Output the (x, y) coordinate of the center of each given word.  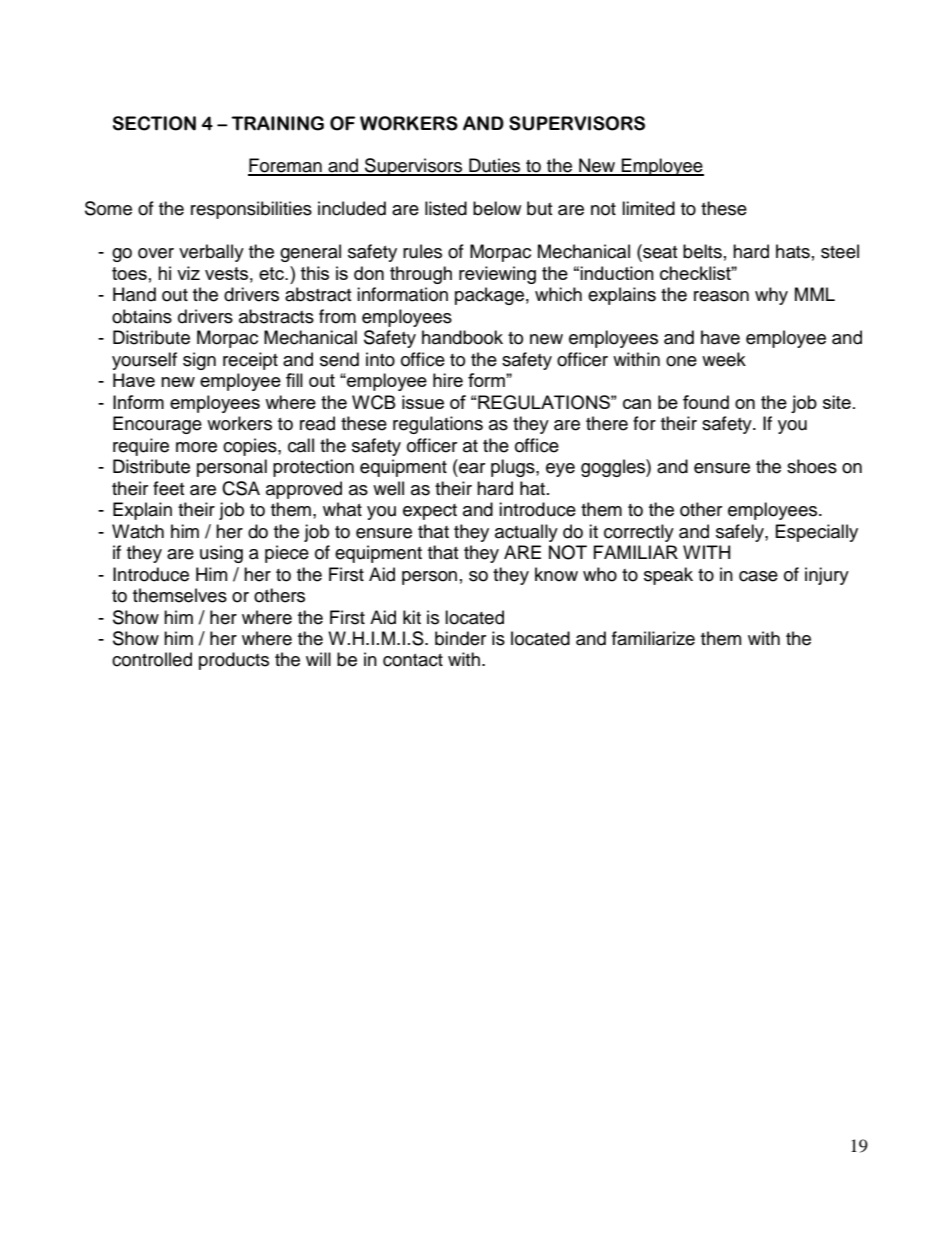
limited (648, 208)
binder (460, 638)
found (706, 402)
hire (448, 380)
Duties (495, 166)
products (234, 661)
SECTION (154, 123)
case (758, 576)
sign (199, 361)
